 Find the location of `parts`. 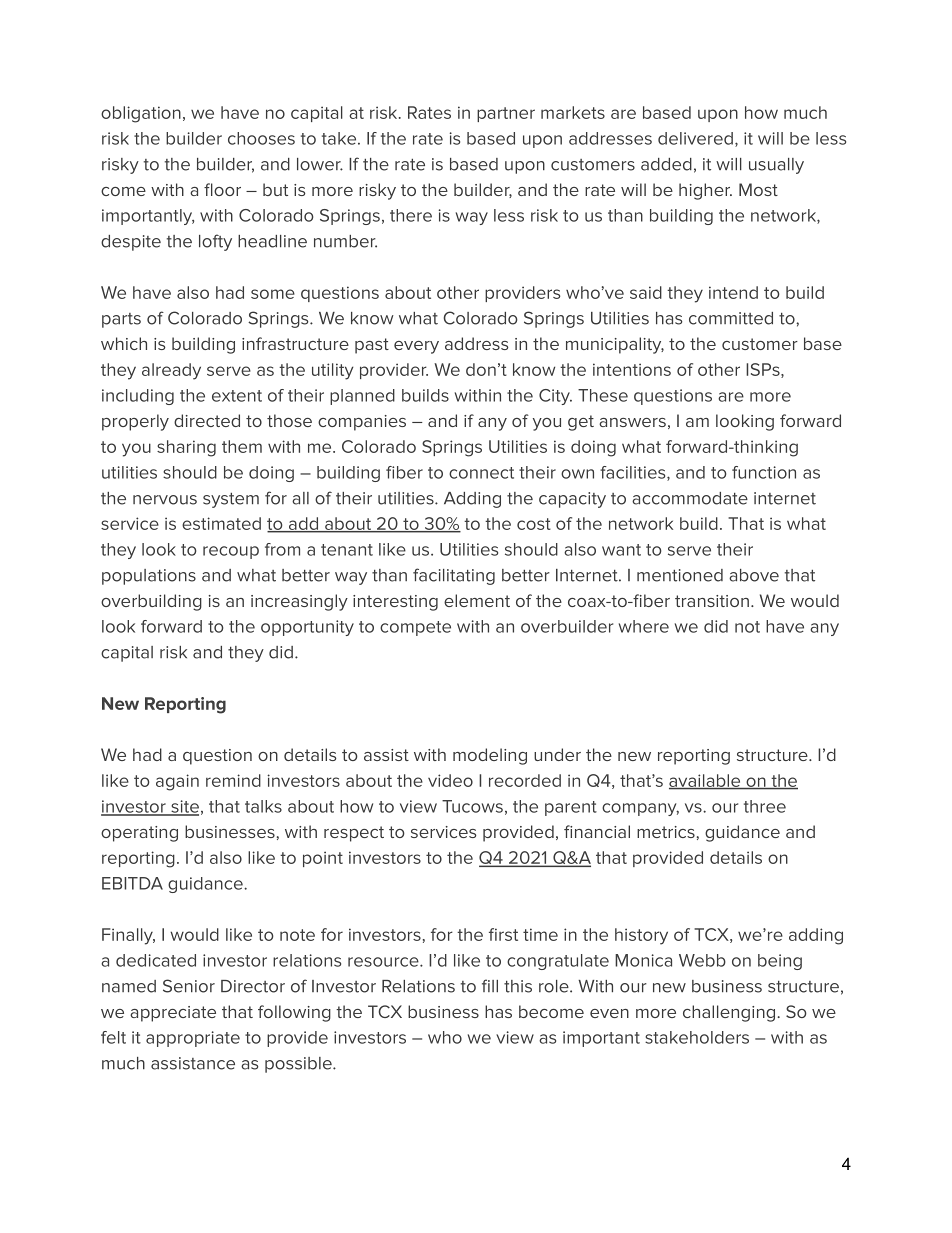

parts is located at coordinates (121, 320).
